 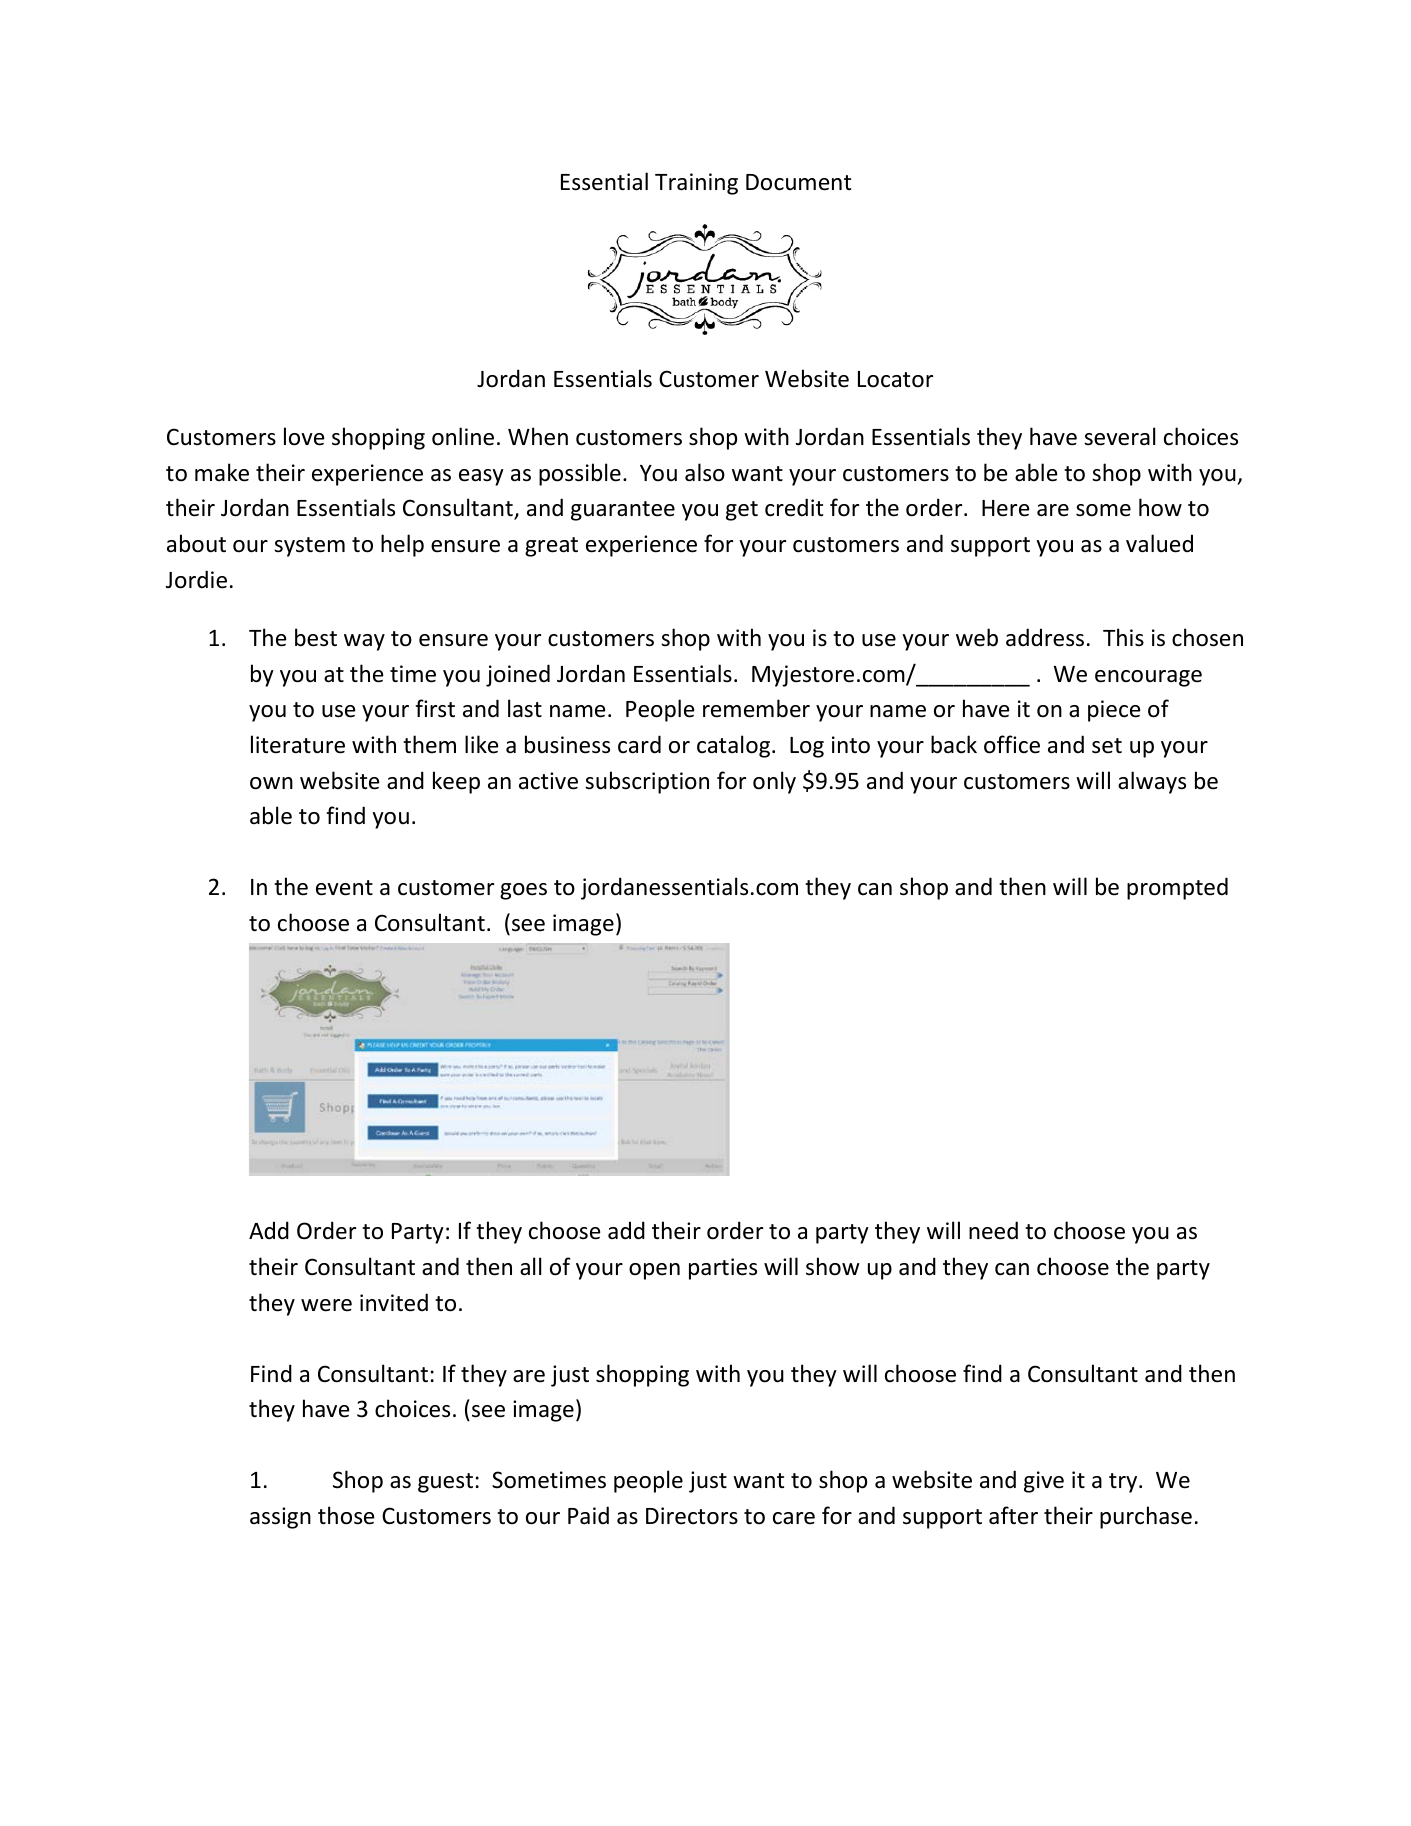 I want to click on Directors, so click(x=692, y=1516).
